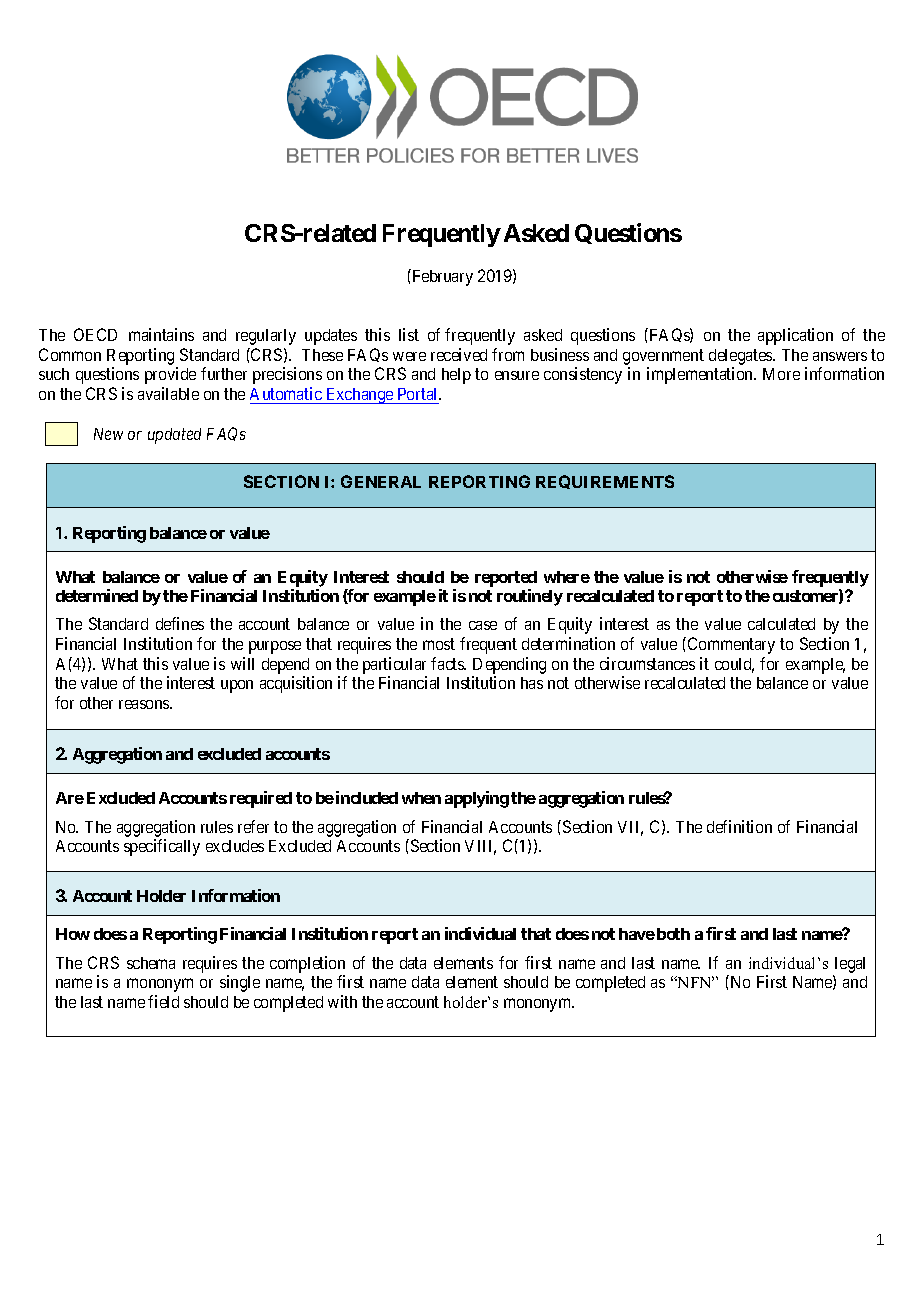 This page has width=924, height=1307. What do you see at coordinates (731, 645) in the page?
I see `Commentary` at bounding box center [731, 645].
